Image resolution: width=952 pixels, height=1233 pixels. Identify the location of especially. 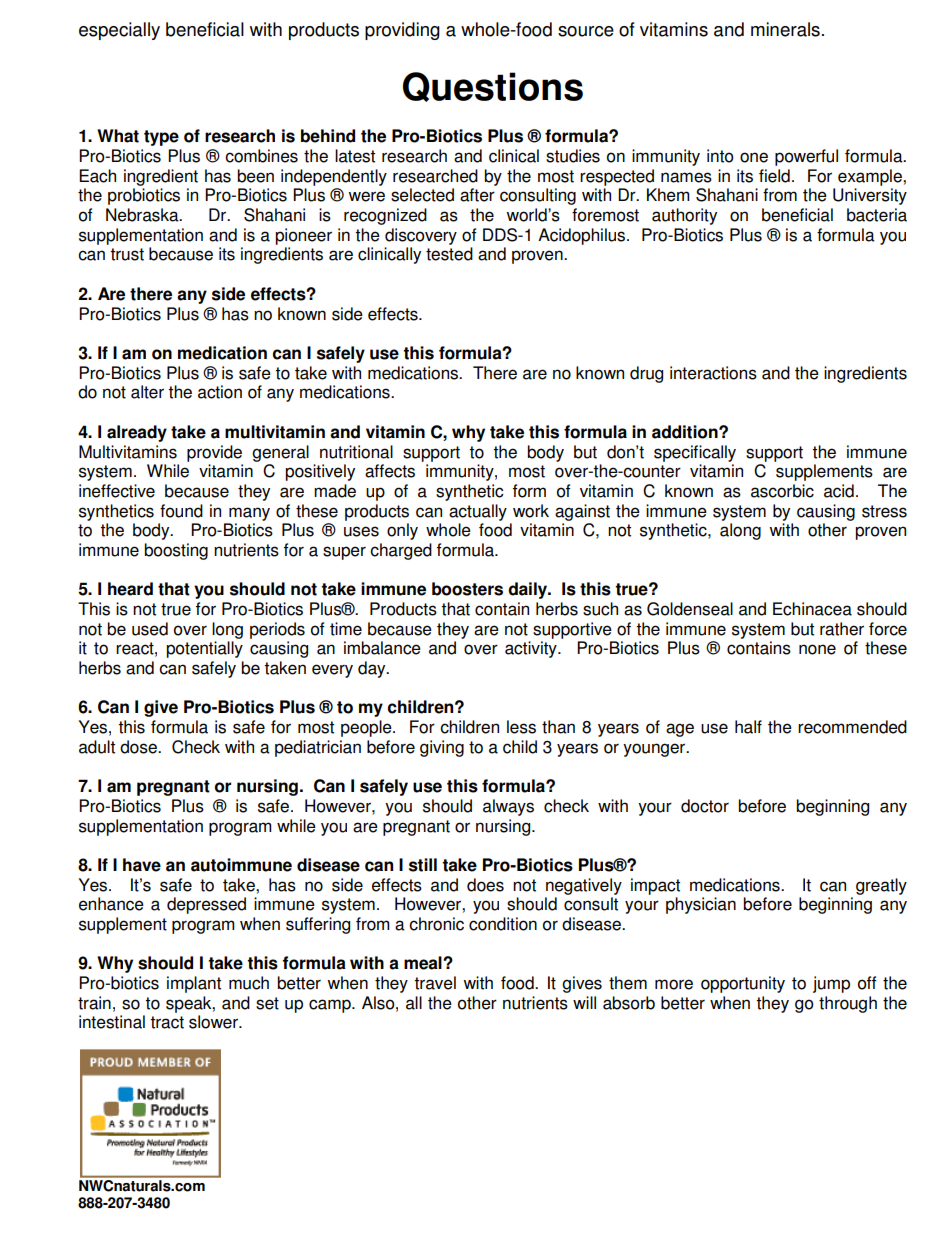
(119, 31).
